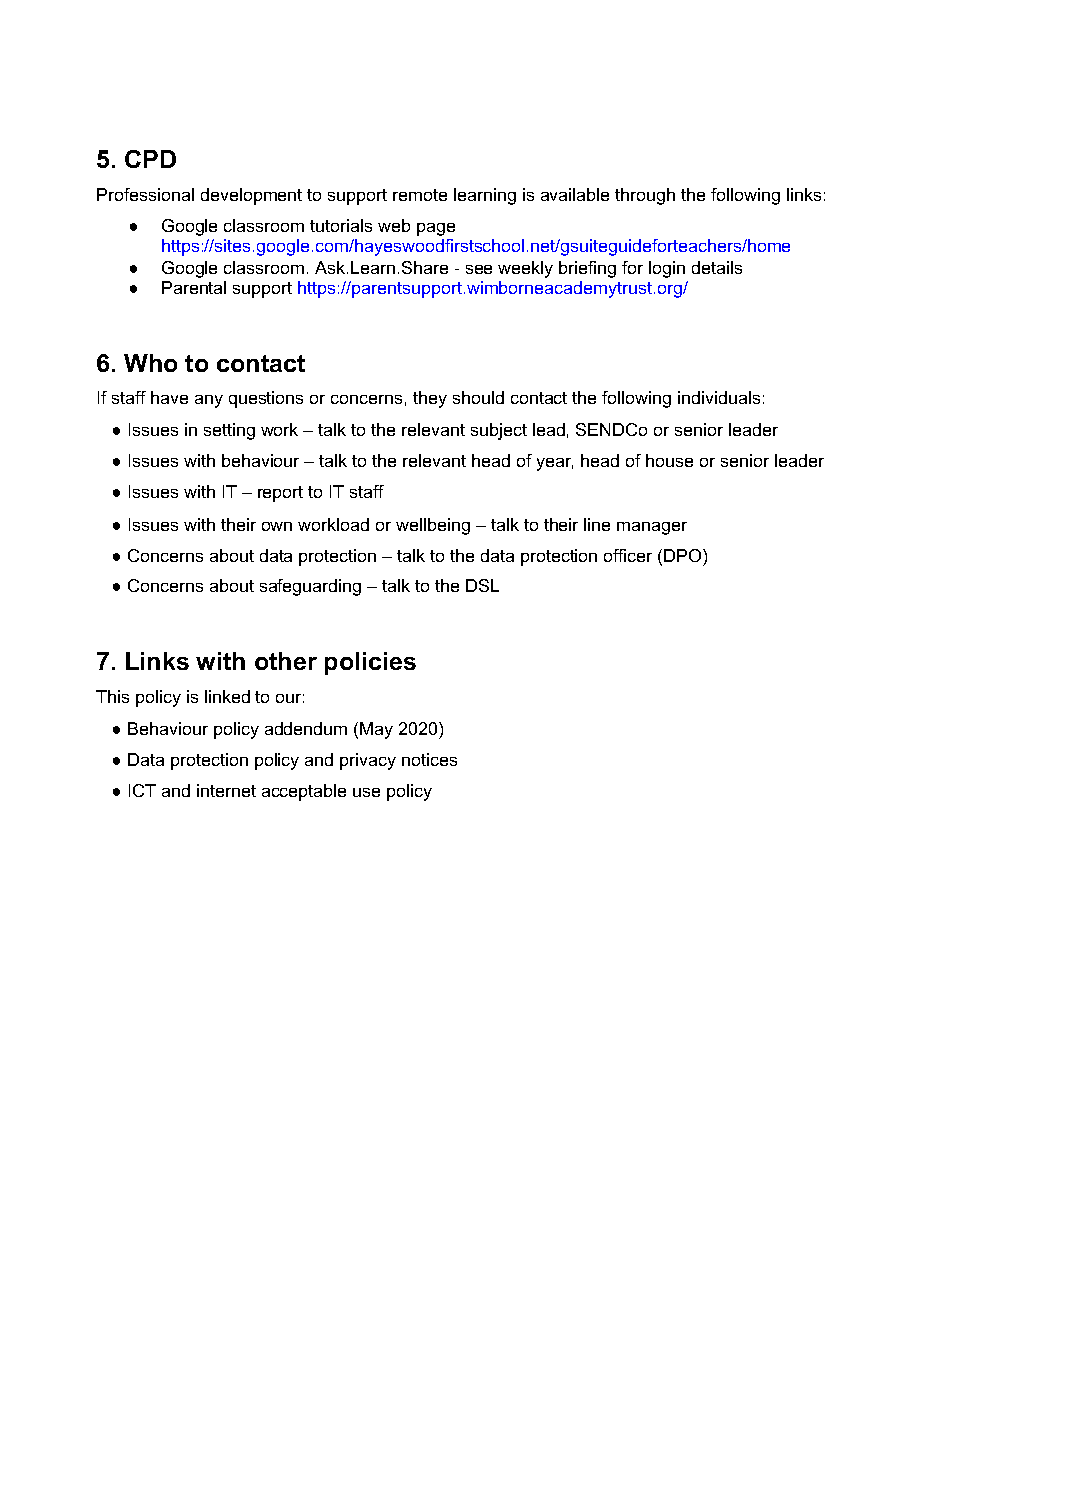 The width and height of the page is (1068, 1510). Describe the element at coordinates (669, 460) in the page. I see `house` at that location.
